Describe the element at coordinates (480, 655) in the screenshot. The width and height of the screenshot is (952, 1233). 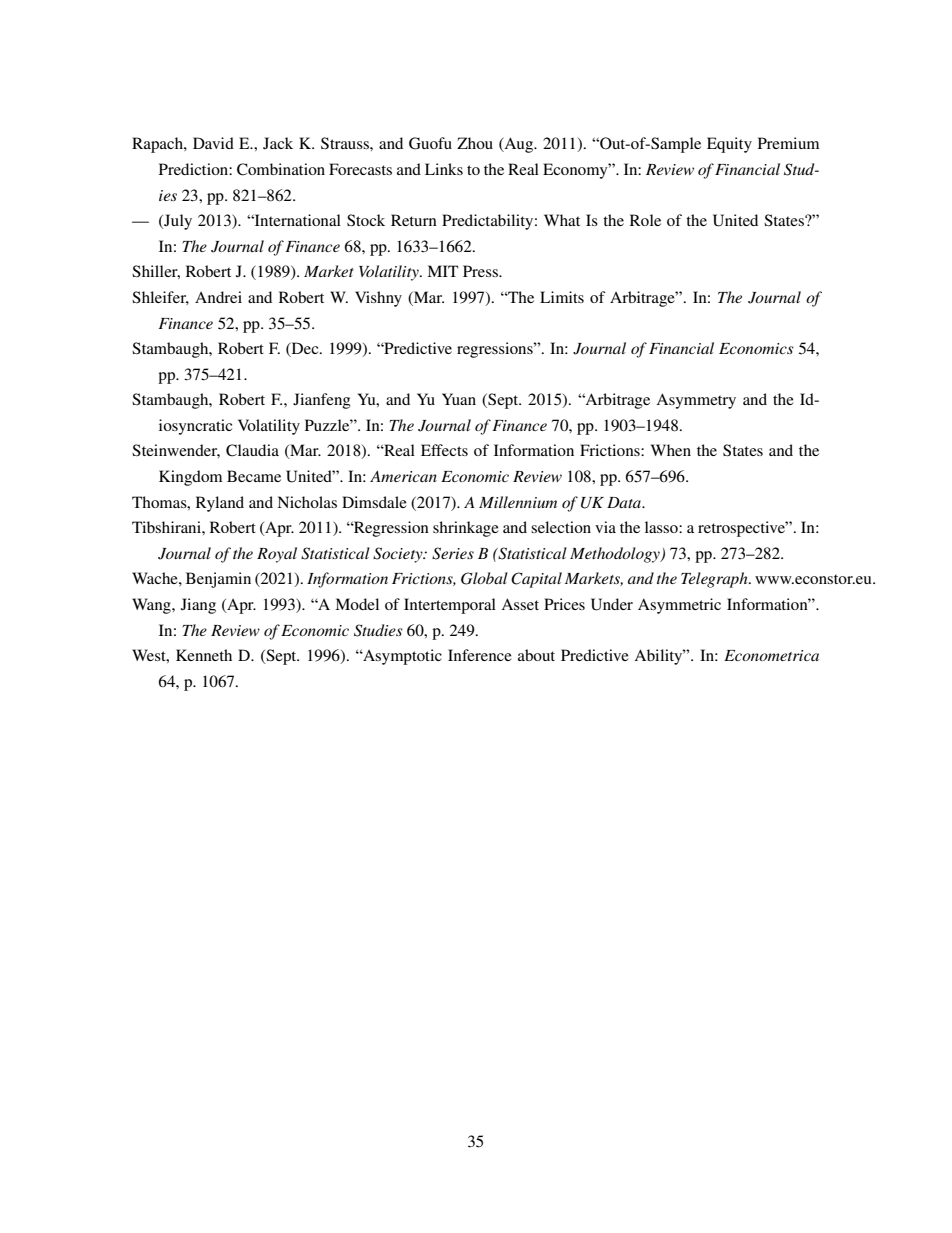
I see `Inference` at that location.
